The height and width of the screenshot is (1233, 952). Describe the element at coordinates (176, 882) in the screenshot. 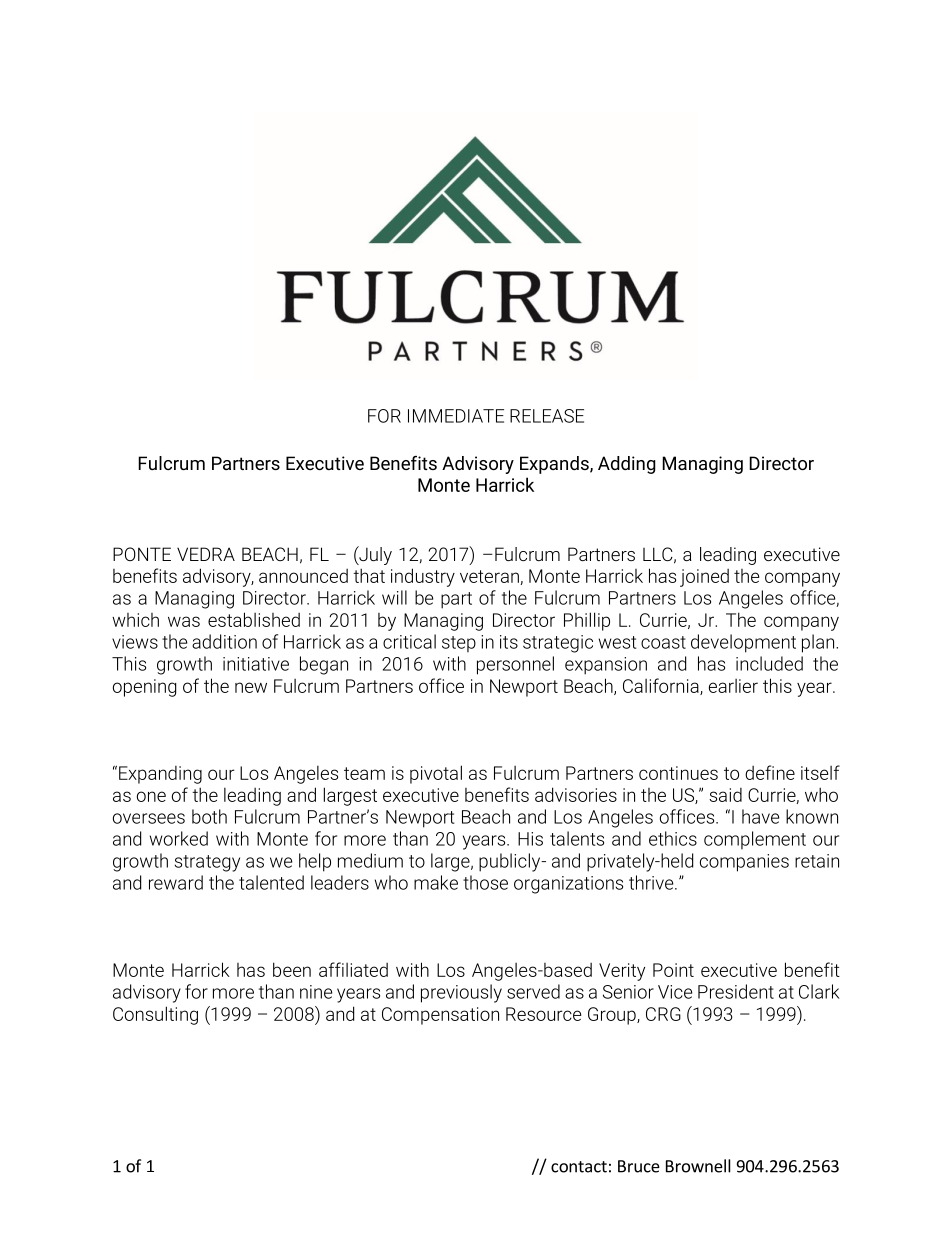

I see `reward` at that location.
